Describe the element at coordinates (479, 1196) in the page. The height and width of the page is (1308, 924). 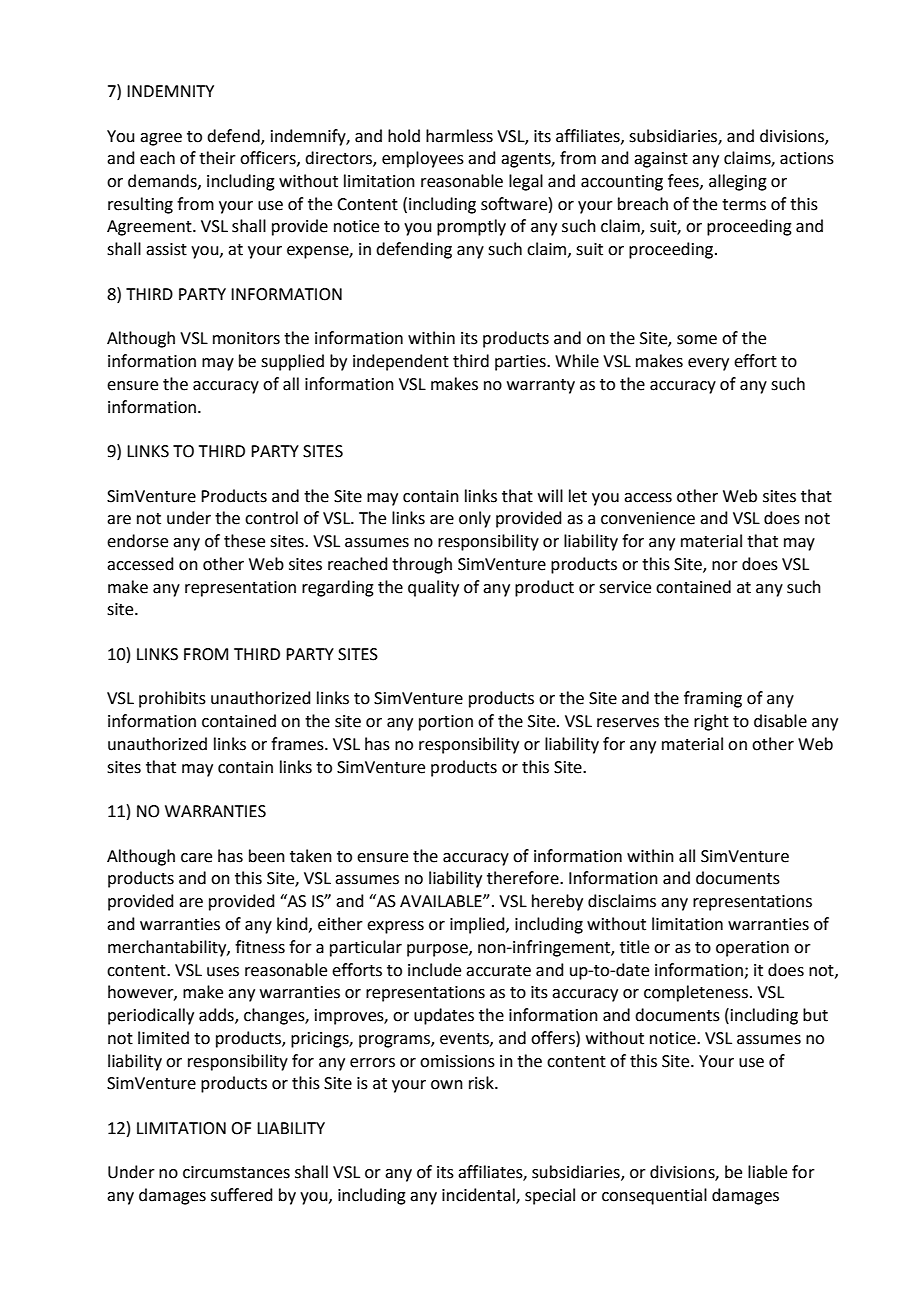
I see `incidental` at that location.
